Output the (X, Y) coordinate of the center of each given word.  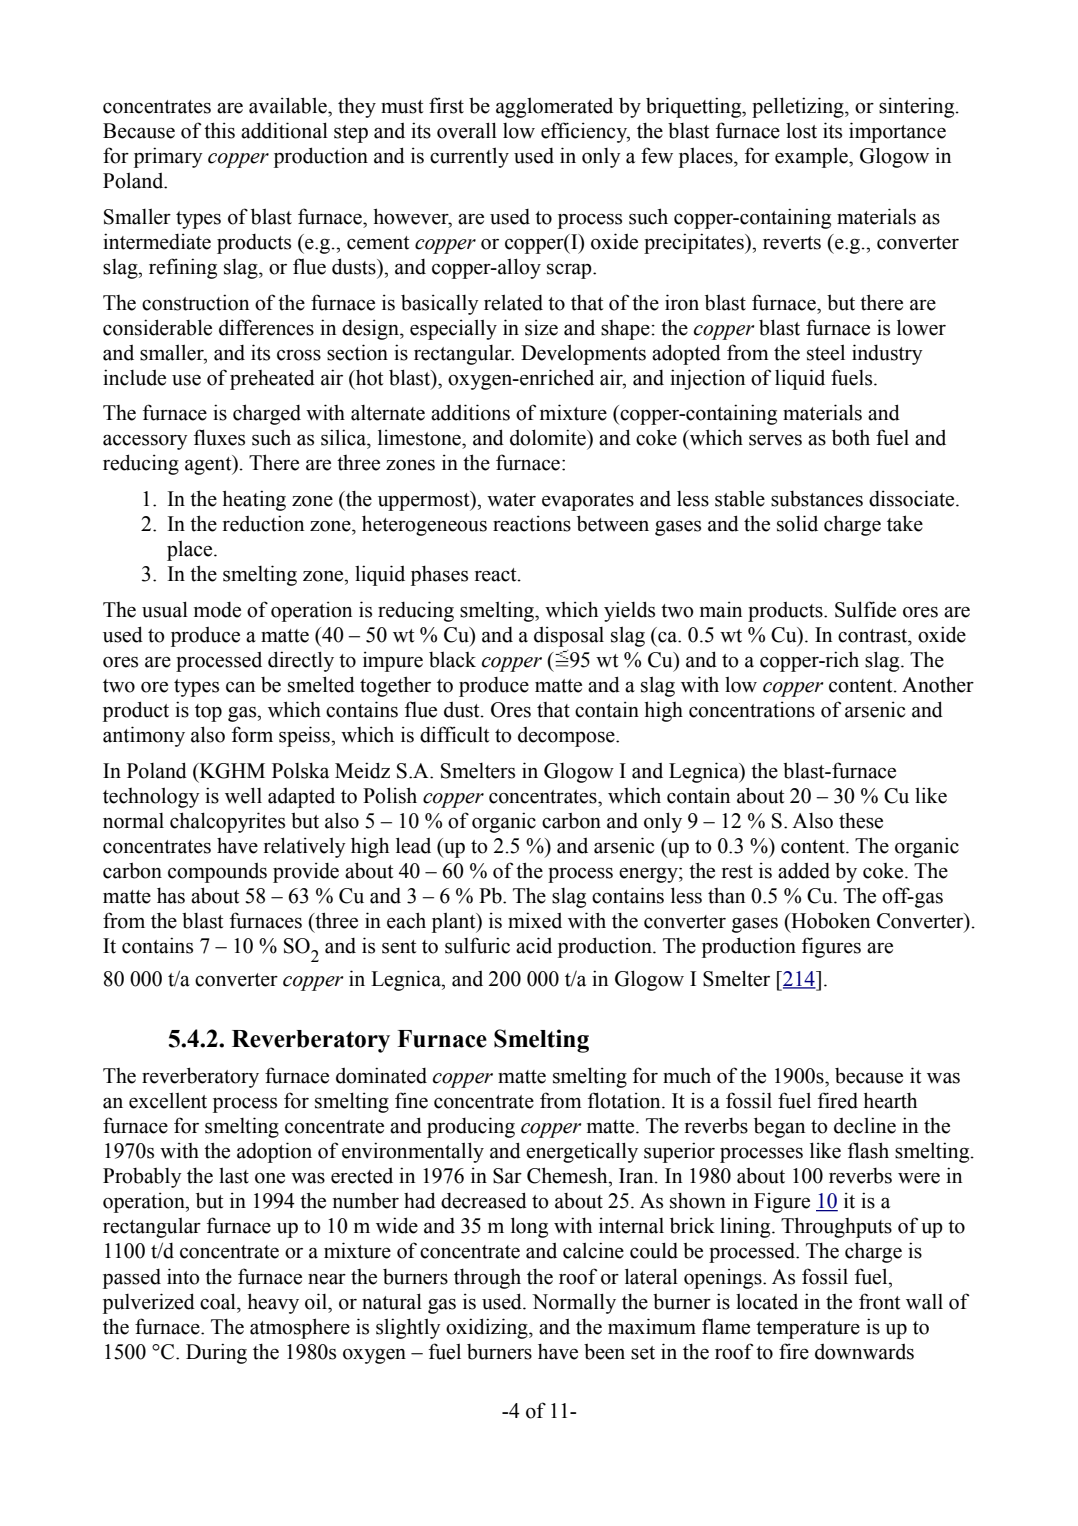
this (219, 130)
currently (469, 157)
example (812, 157)
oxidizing (488, 1328)
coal (219, 1301)
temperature (808, 1330)
